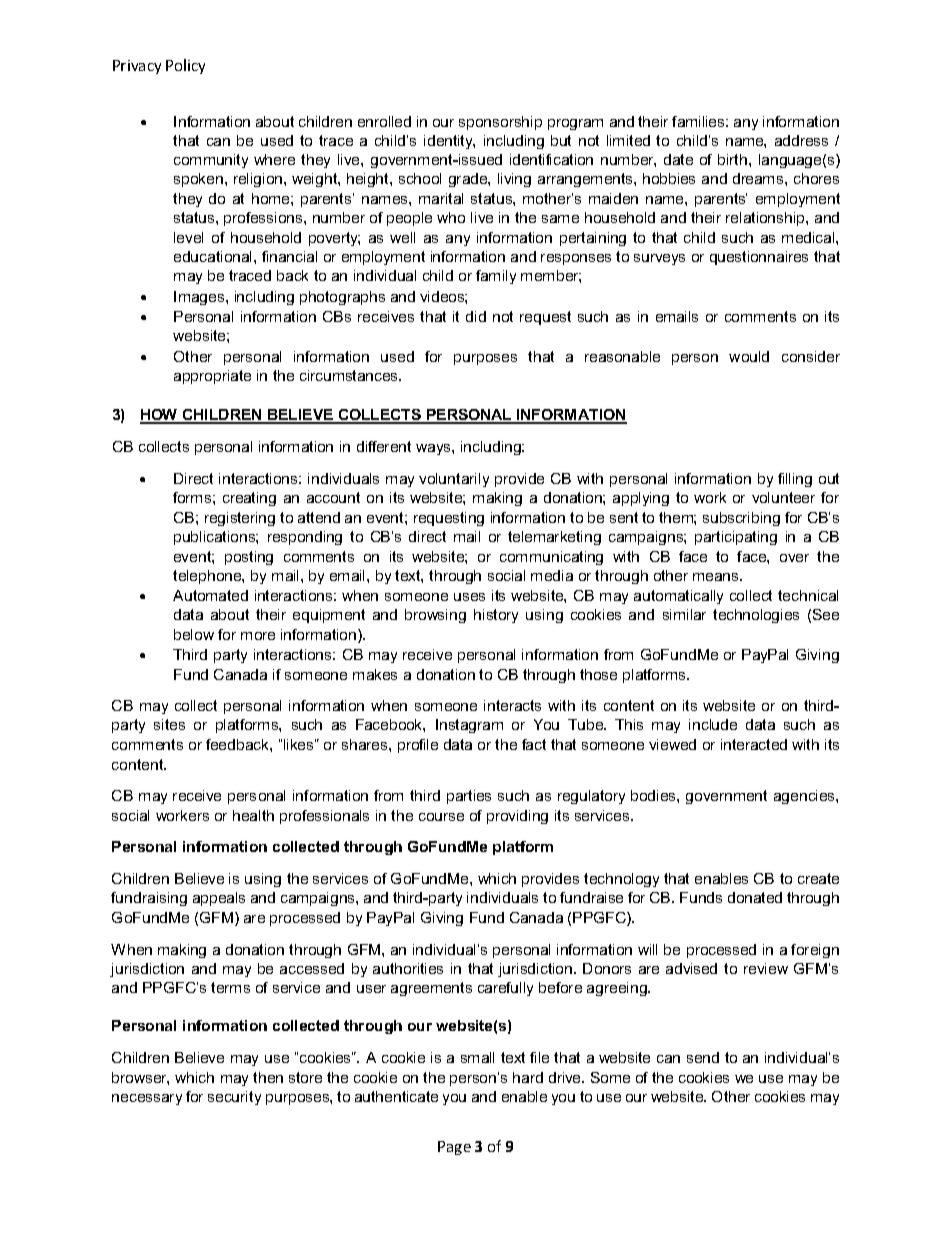 The image size is (952, 1233). What do you see at coordinates (253, 815) in the screenshot?
I see `health` at bounding box center [253, 815].
